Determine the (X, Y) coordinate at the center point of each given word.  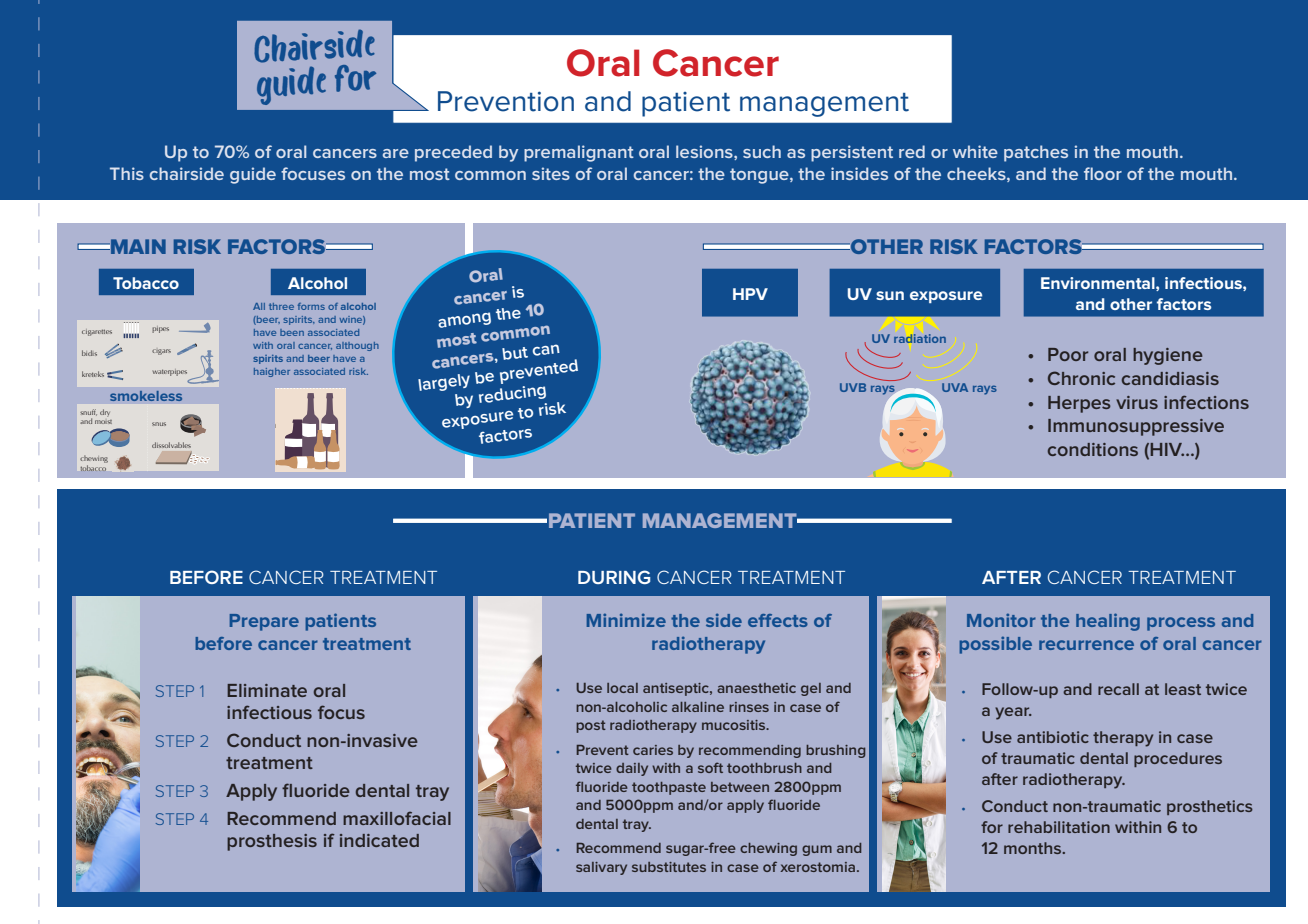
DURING (614, 577)
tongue (760, 176)
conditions (1093, 449)
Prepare (264, 622)
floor (1103, 173)
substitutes (669, 867)
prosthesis (272, 842)
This (127, 173)
